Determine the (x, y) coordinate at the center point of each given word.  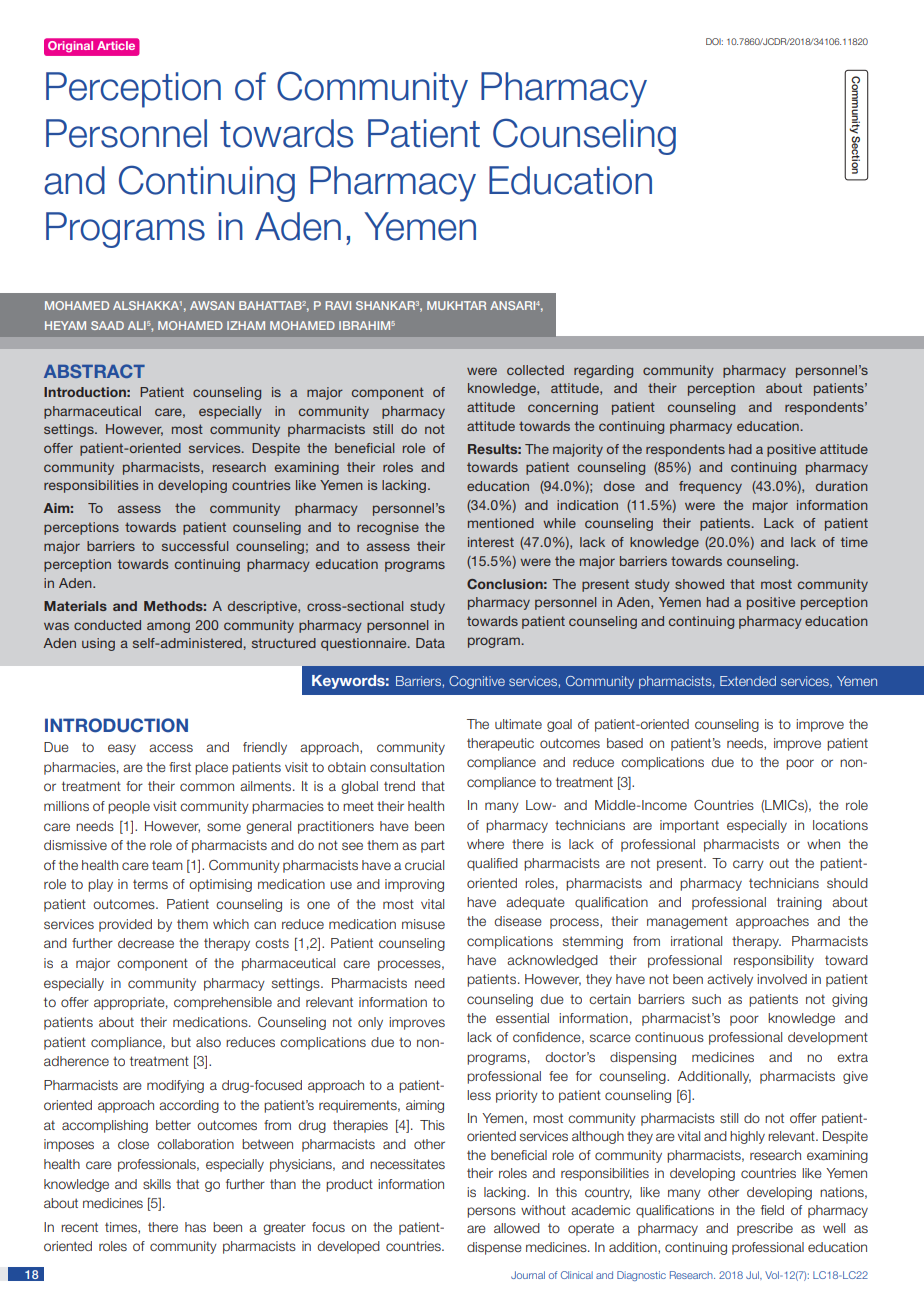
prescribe (765, 1229)
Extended (748, 681)
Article (116, 45)
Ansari (512, 305)
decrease (146, 943)
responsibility (774, 961)
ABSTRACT (94, 371)
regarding (603, 371)
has (195, 1227)
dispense (494, 1248)
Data (430, 643)
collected (535, 370)
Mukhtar (456, 305)
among (168, 627)
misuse (423, 924)
